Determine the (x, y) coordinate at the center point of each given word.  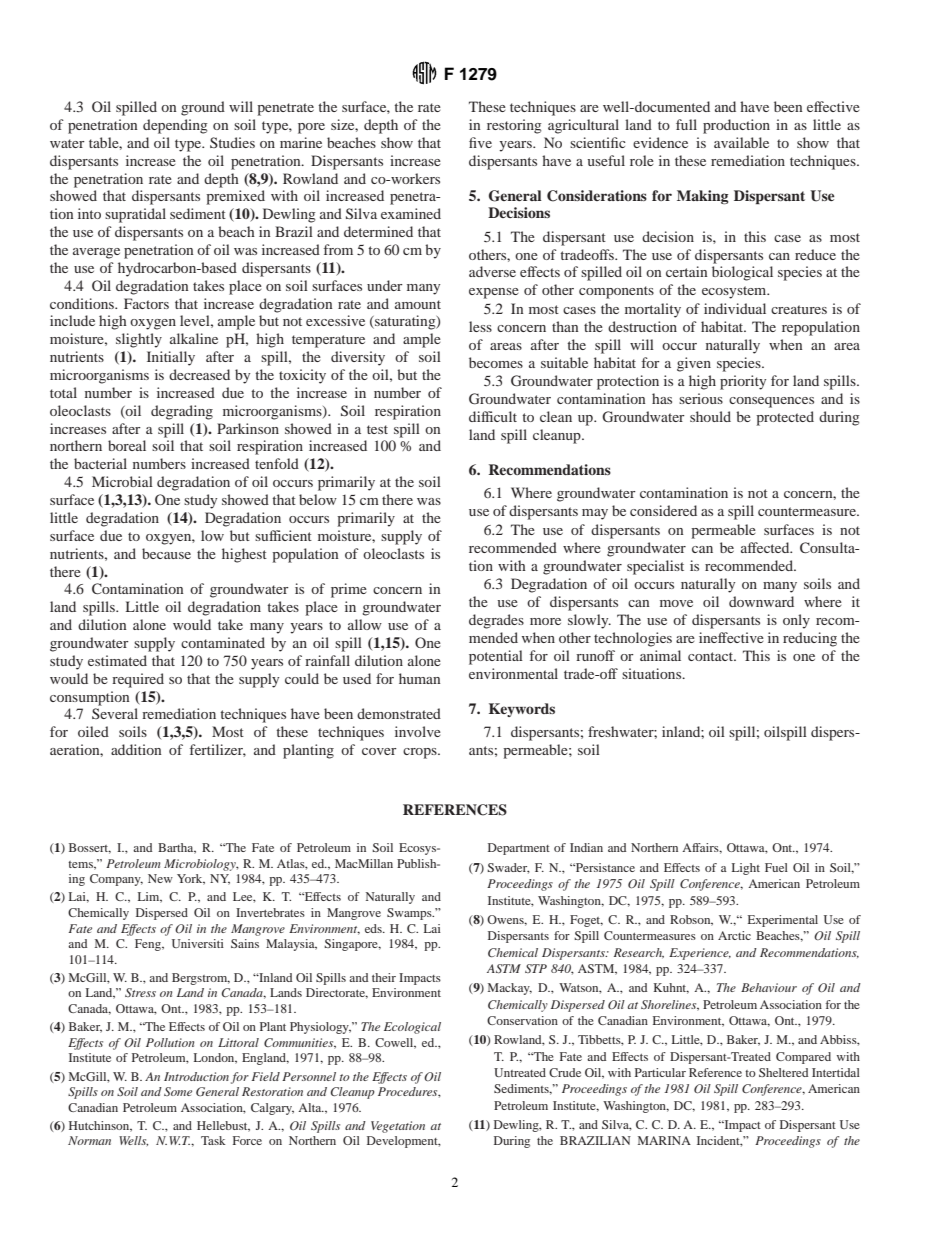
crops (421, 753)
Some (178, 1091)
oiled (93, 731)
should (710, 416)
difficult (493, 416)
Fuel (776, 867)
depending (175, 126)
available (741, 142)
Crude (565, 1072)
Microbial (122, 481)
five (480, 142)
